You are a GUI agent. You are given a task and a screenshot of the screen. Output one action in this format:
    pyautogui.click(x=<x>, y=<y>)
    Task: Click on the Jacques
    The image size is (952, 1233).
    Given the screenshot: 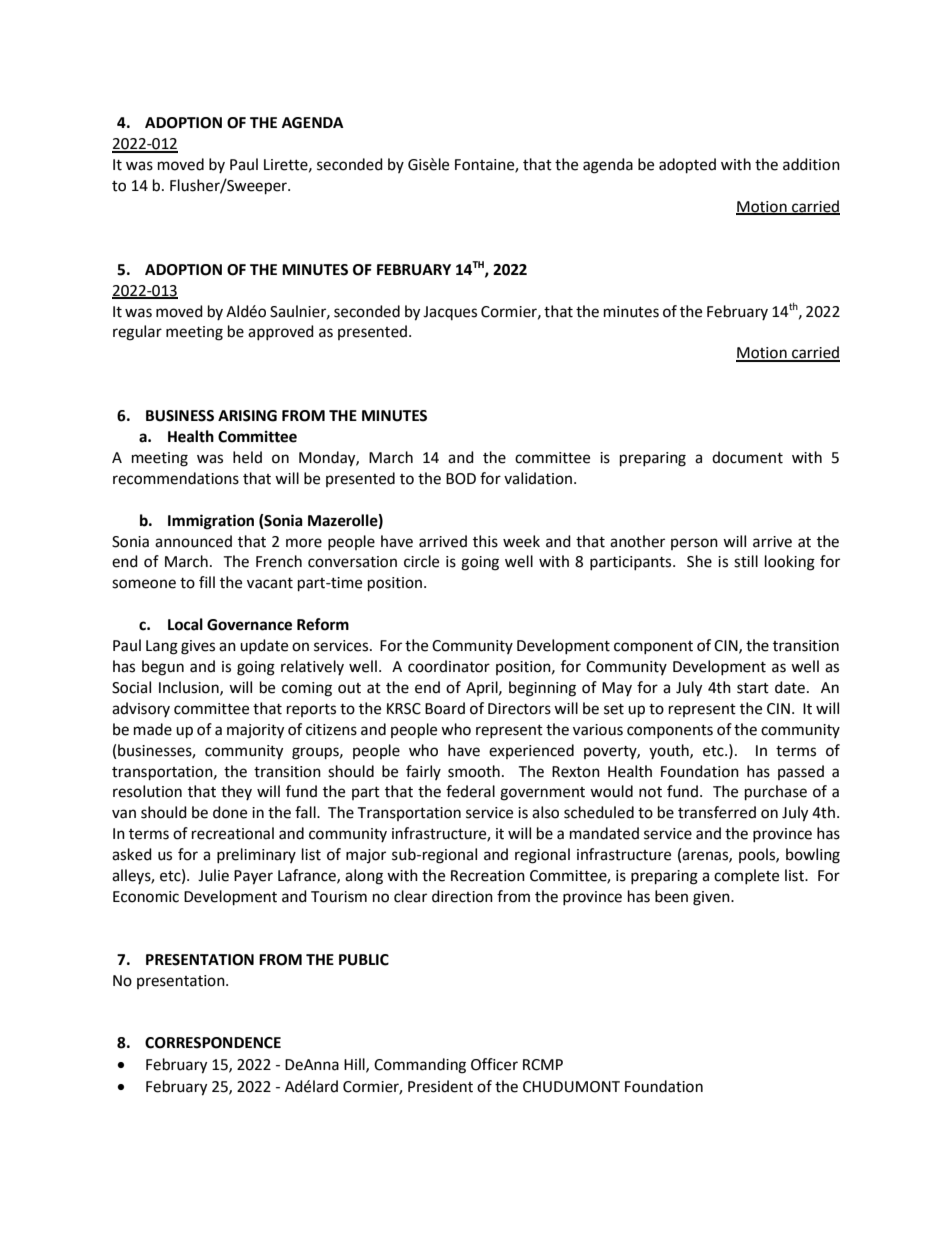 What is the action you would take?
    pyautogui.click(x=450, y=313)
